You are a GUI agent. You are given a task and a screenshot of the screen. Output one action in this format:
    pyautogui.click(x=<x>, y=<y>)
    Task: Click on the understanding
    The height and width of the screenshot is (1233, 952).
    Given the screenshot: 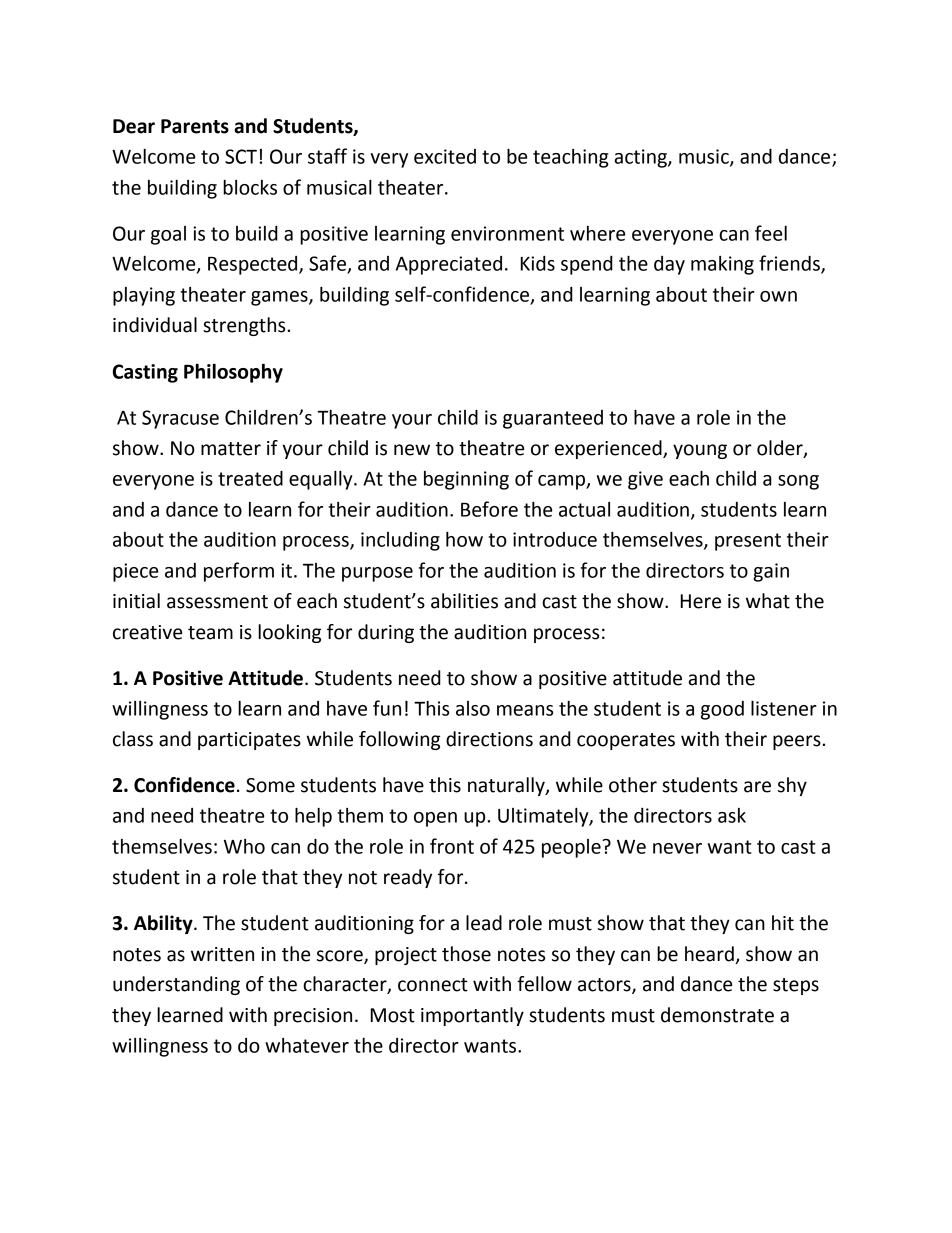 What is the action you would take?
    pyautogui.click(x=176, y=985)
